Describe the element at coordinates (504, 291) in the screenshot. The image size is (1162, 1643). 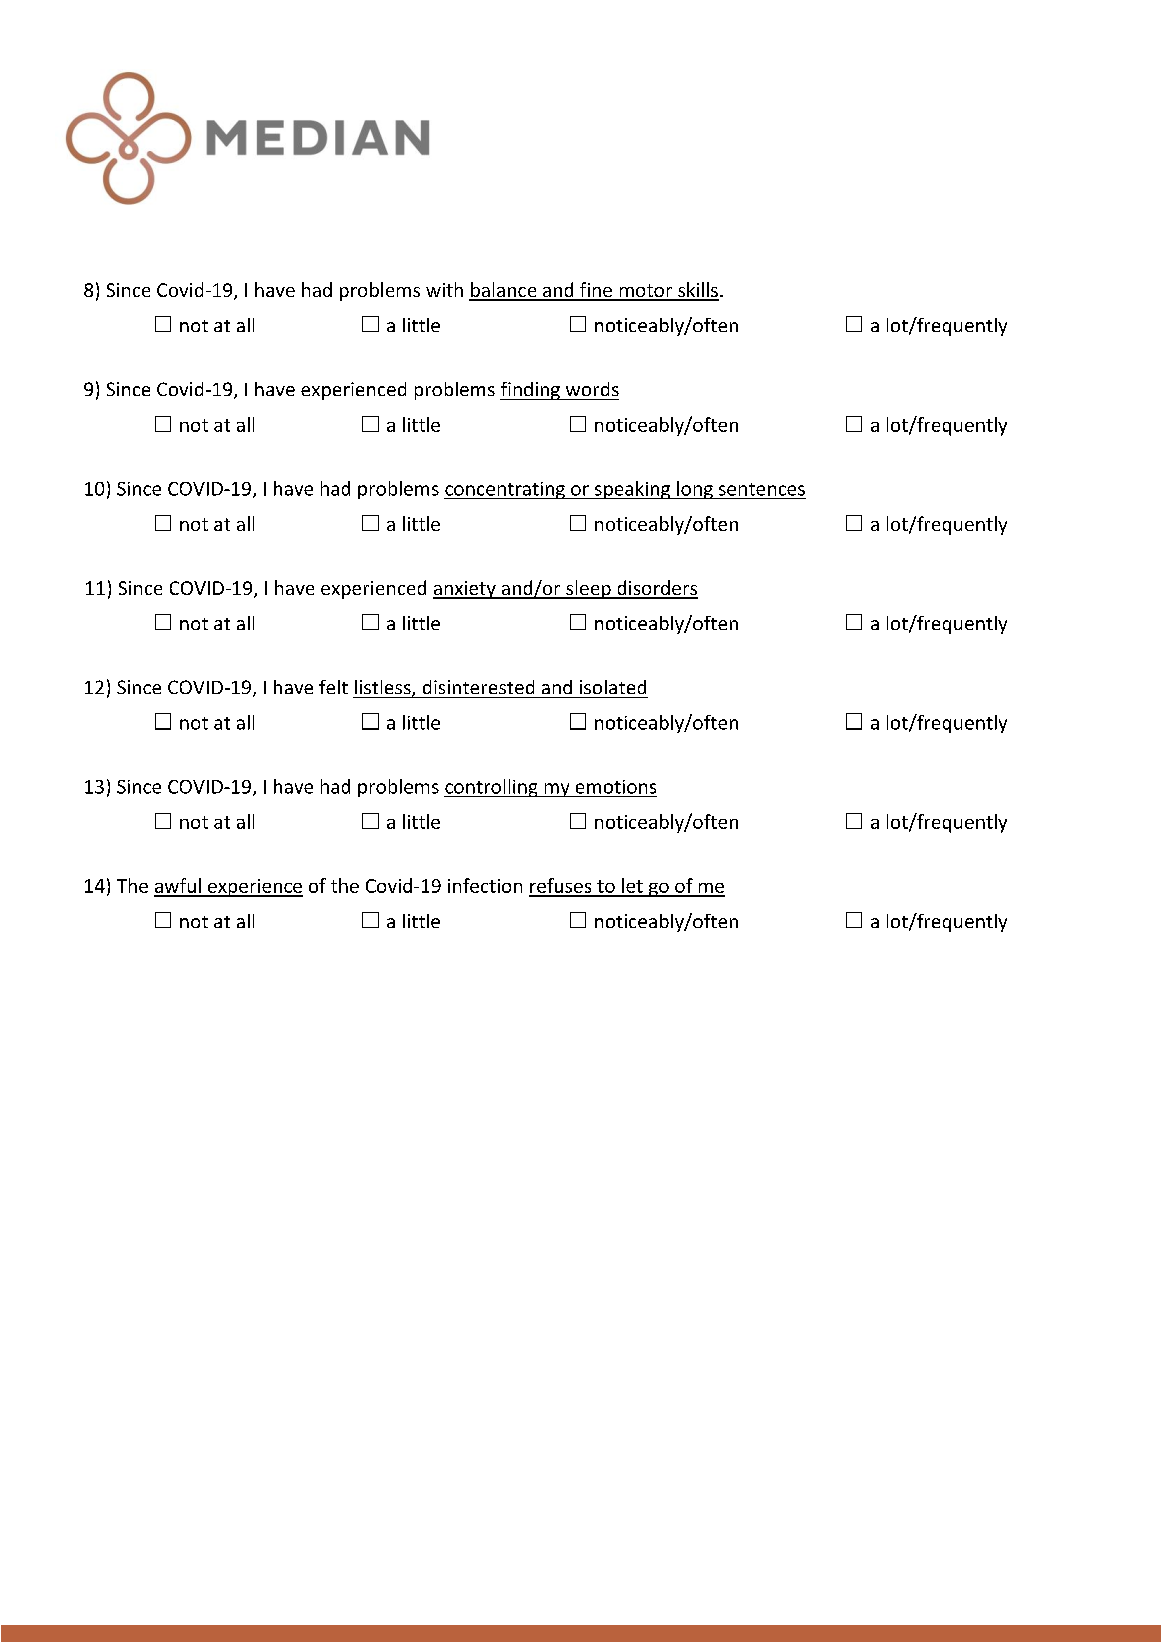
I see `balance` at that location.
